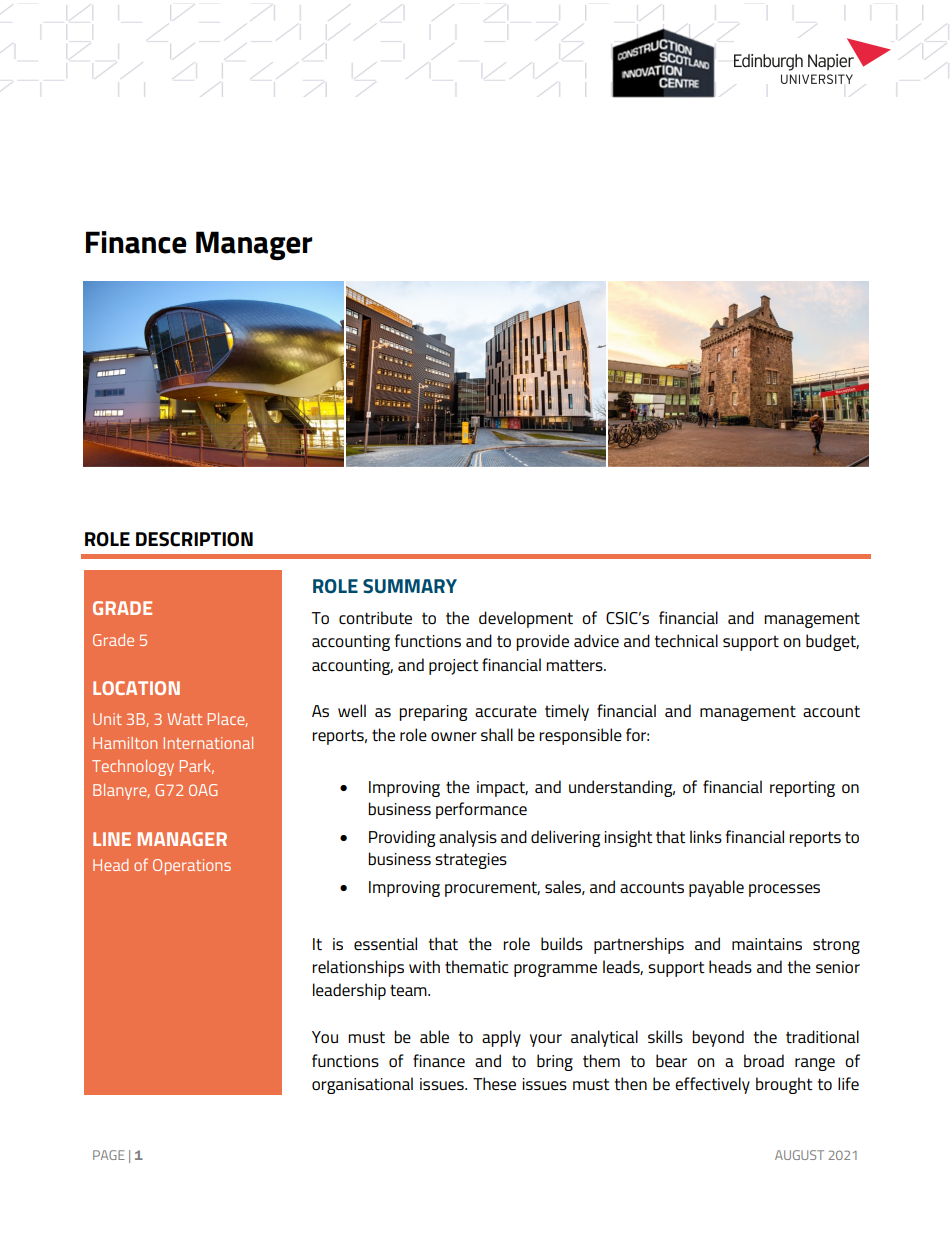 Image resolution: width=952 pixels, height=1233 pixels. What do you see at coordinates (136, 688) in the screenshot?
I see `LOCATION` at bounding box center [136, 688].
